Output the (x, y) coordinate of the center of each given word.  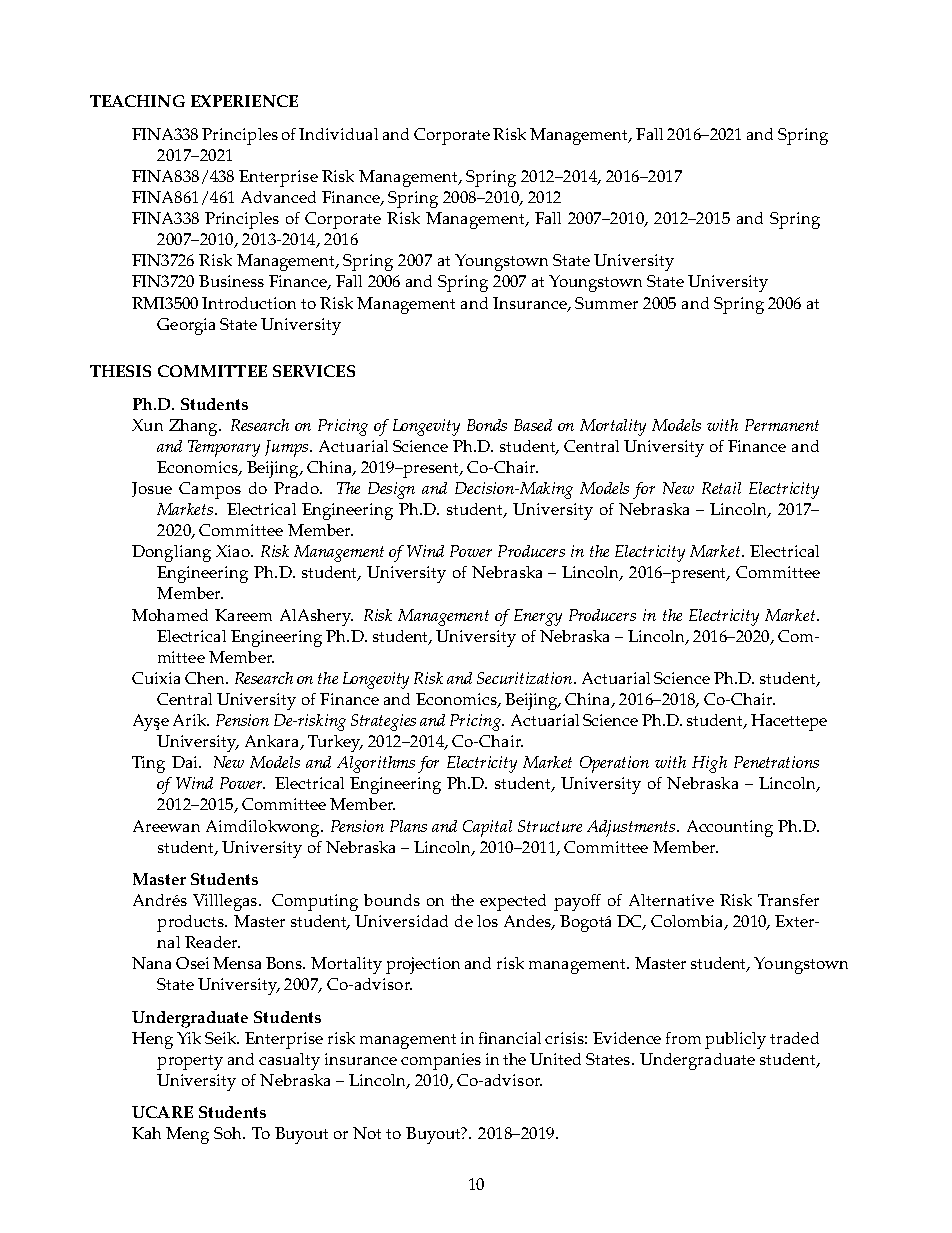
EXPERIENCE (244, 101)
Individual (338, 134)
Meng (187, 1135)
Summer (606, 303)
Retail (721, 488)
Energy (538, 617)
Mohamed (170, 615)
